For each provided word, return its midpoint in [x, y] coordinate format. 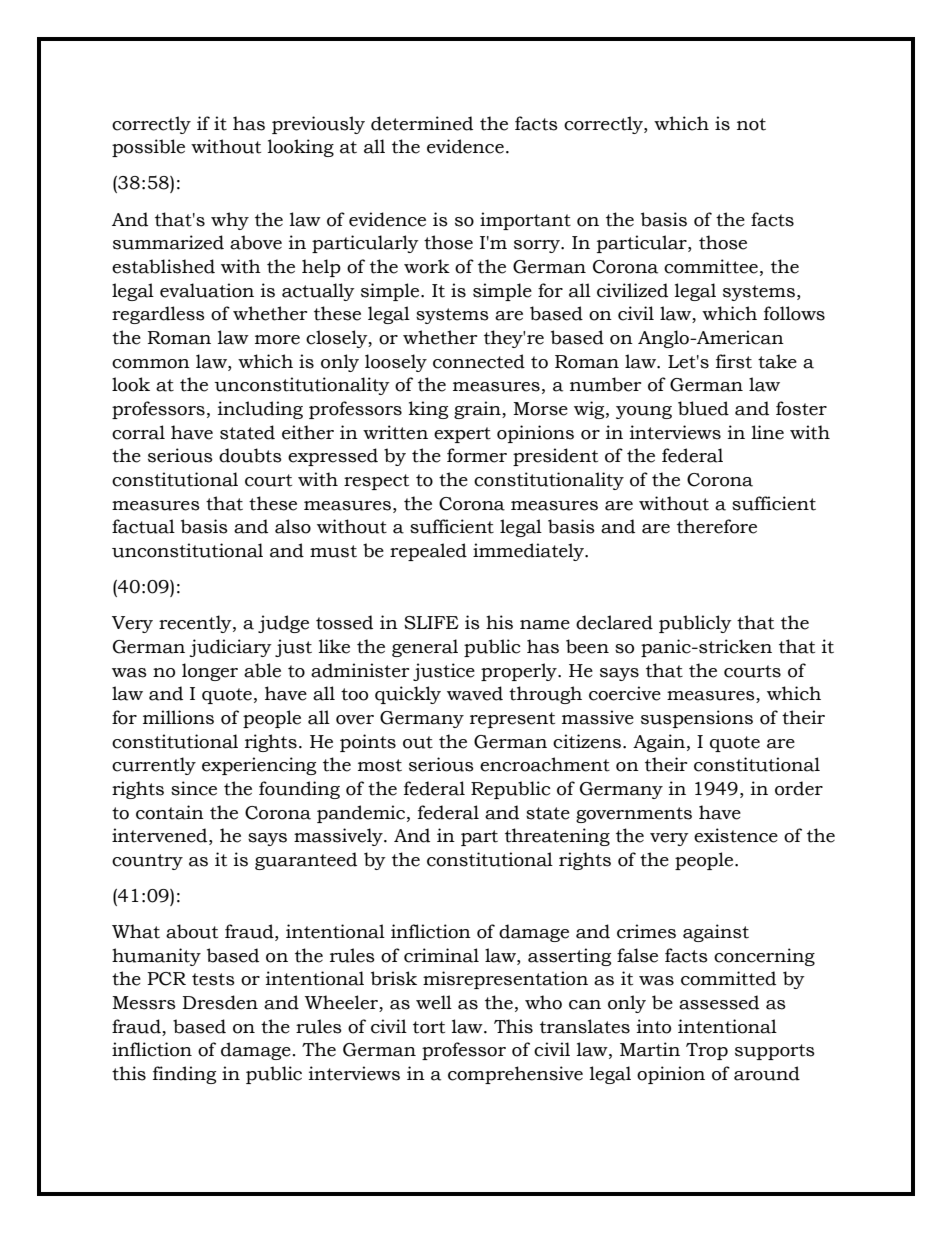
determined [422, 123]
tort [429, 1027]
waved [475, 693]
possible [148, 148]
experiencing [259, 766]
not [751, 124]
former [477, 455]
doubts [250, 455]
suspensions [697, 719]
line [768, 432]
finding [184, 1075]
